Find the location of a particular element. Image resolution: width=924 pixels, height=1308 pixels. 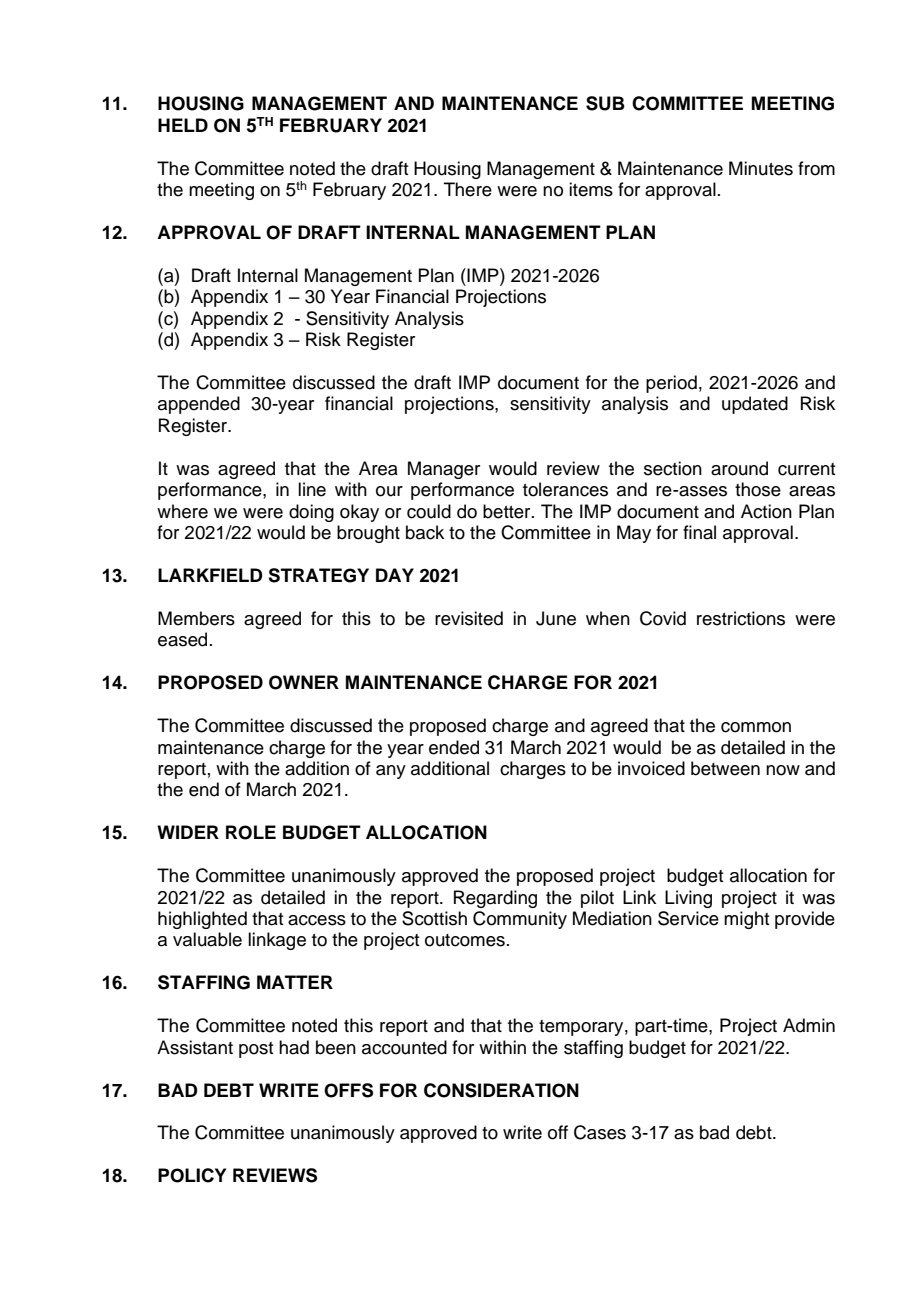

Regarding is located at coordinates (495, 899).
